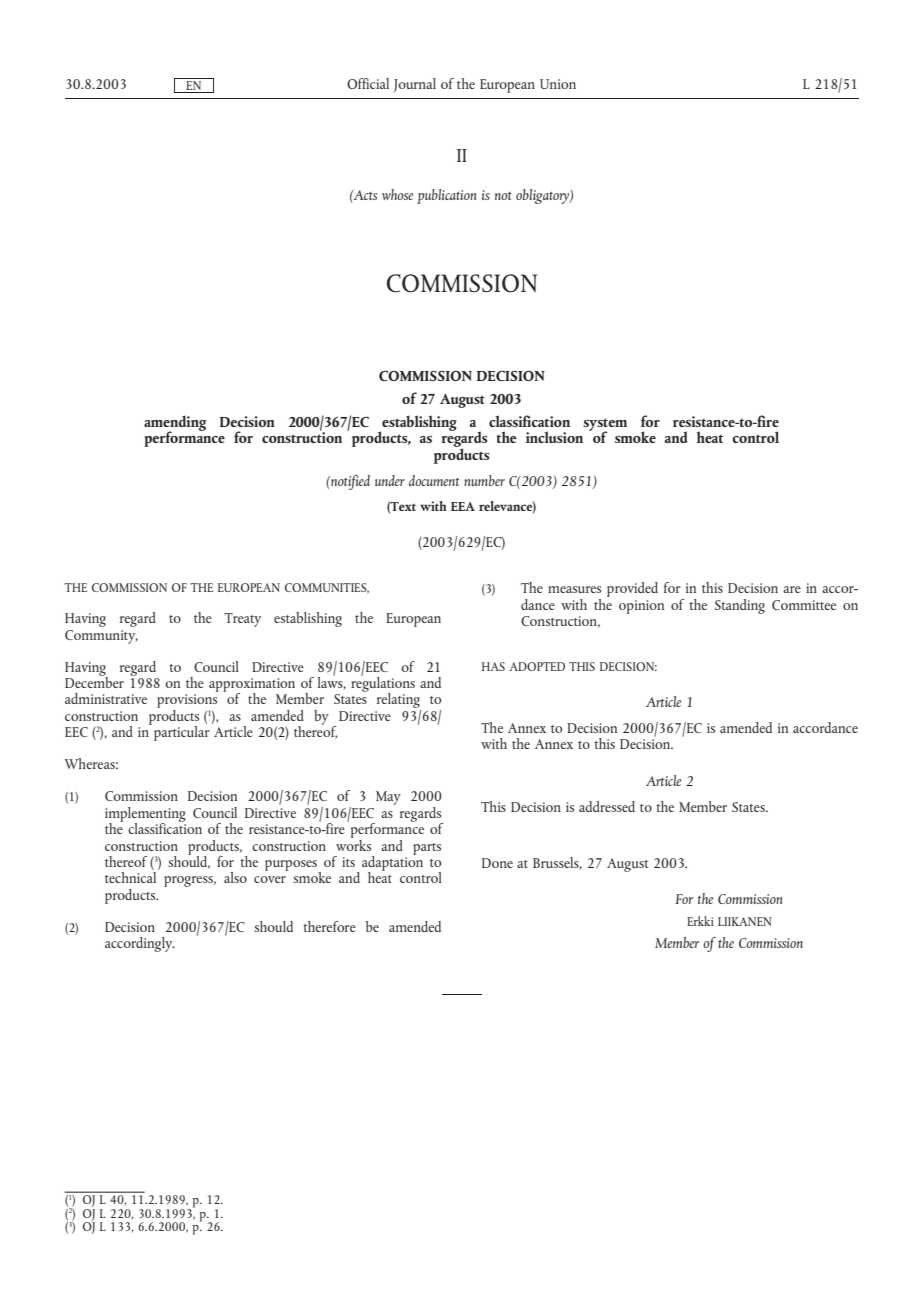  What do you see at coordinates (740, 606) in the document?
I see `Standing` at bounding box center [740, 606].
